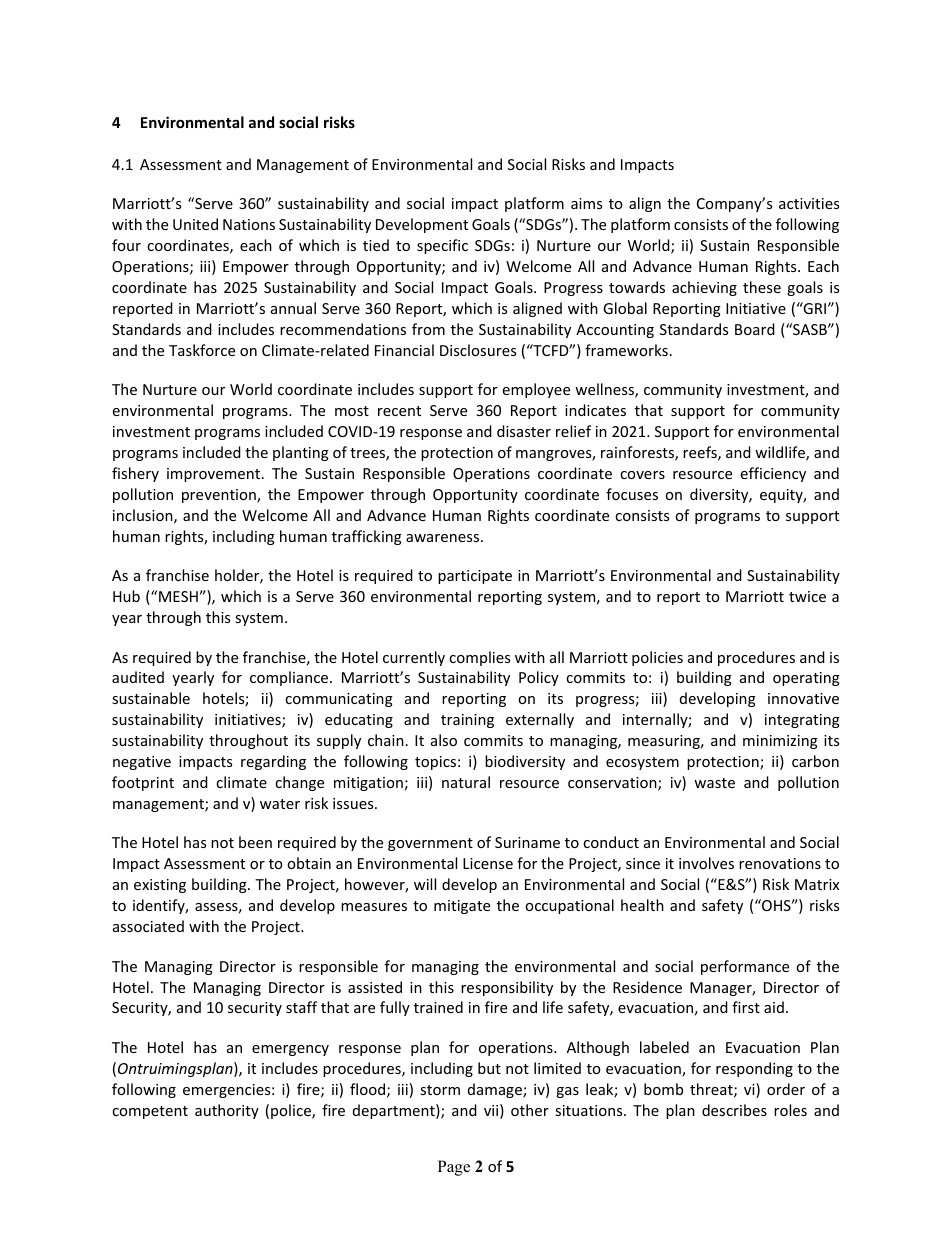 This page has height=1233, width=952. Describe the element at coordinates (160, 886) in the page. I see `existing` at that location.
